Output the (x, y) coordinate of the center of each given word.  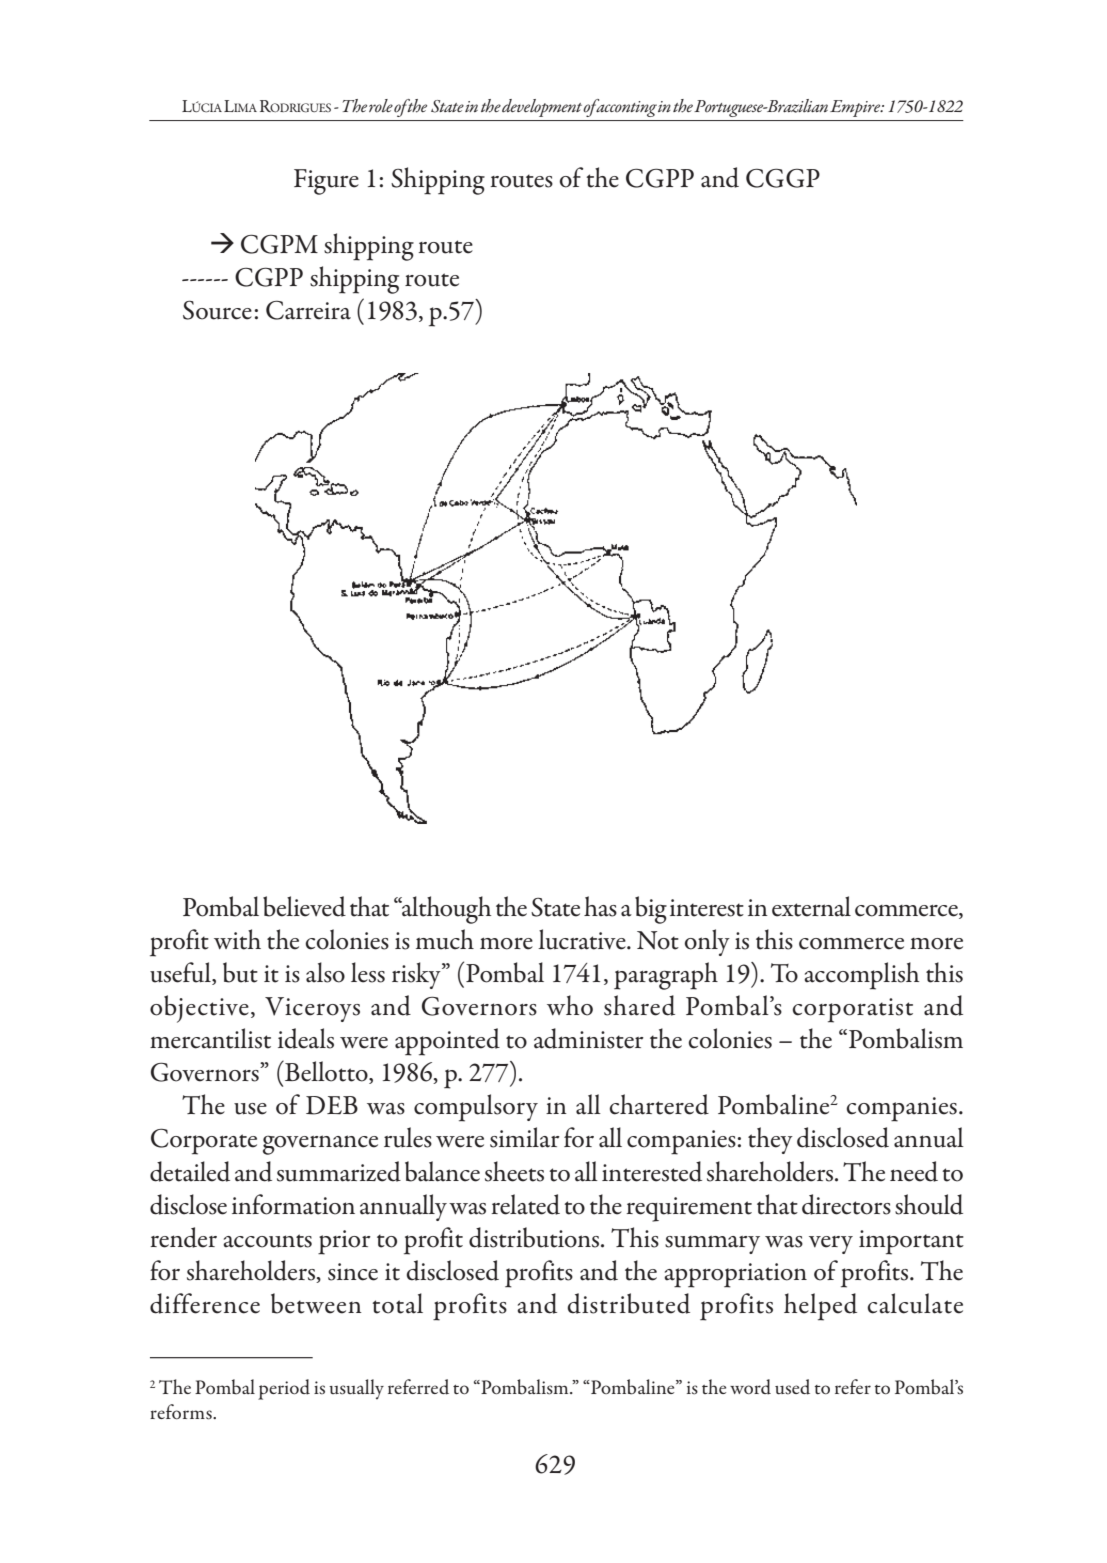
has (600, 906)
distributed (629, 1303)
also (325, 972)
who (570, 1005)
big (651, 910)
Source (217, 310)
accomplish (861, 976)
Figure (326, 182)
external (811, 906)
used (792, 1387)
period (284, 1389)
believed (304, 906)
